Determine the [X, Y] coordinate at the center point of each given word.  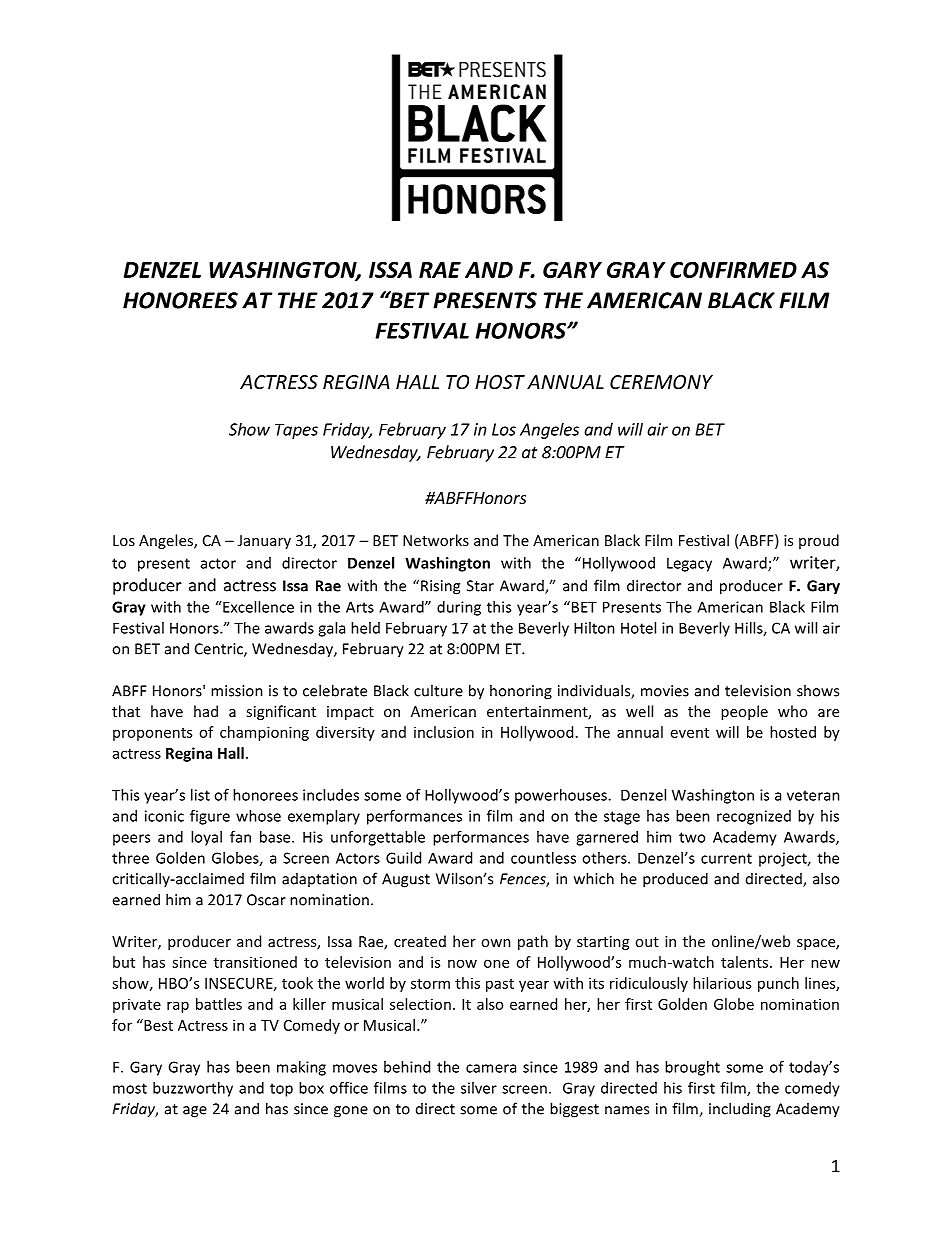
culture [438, 690]
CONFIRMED [733, 270]
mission [237, 691]
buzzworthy [193, 1089]
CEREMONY [661, 382]
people [744, 712]
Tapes [296, 431]
